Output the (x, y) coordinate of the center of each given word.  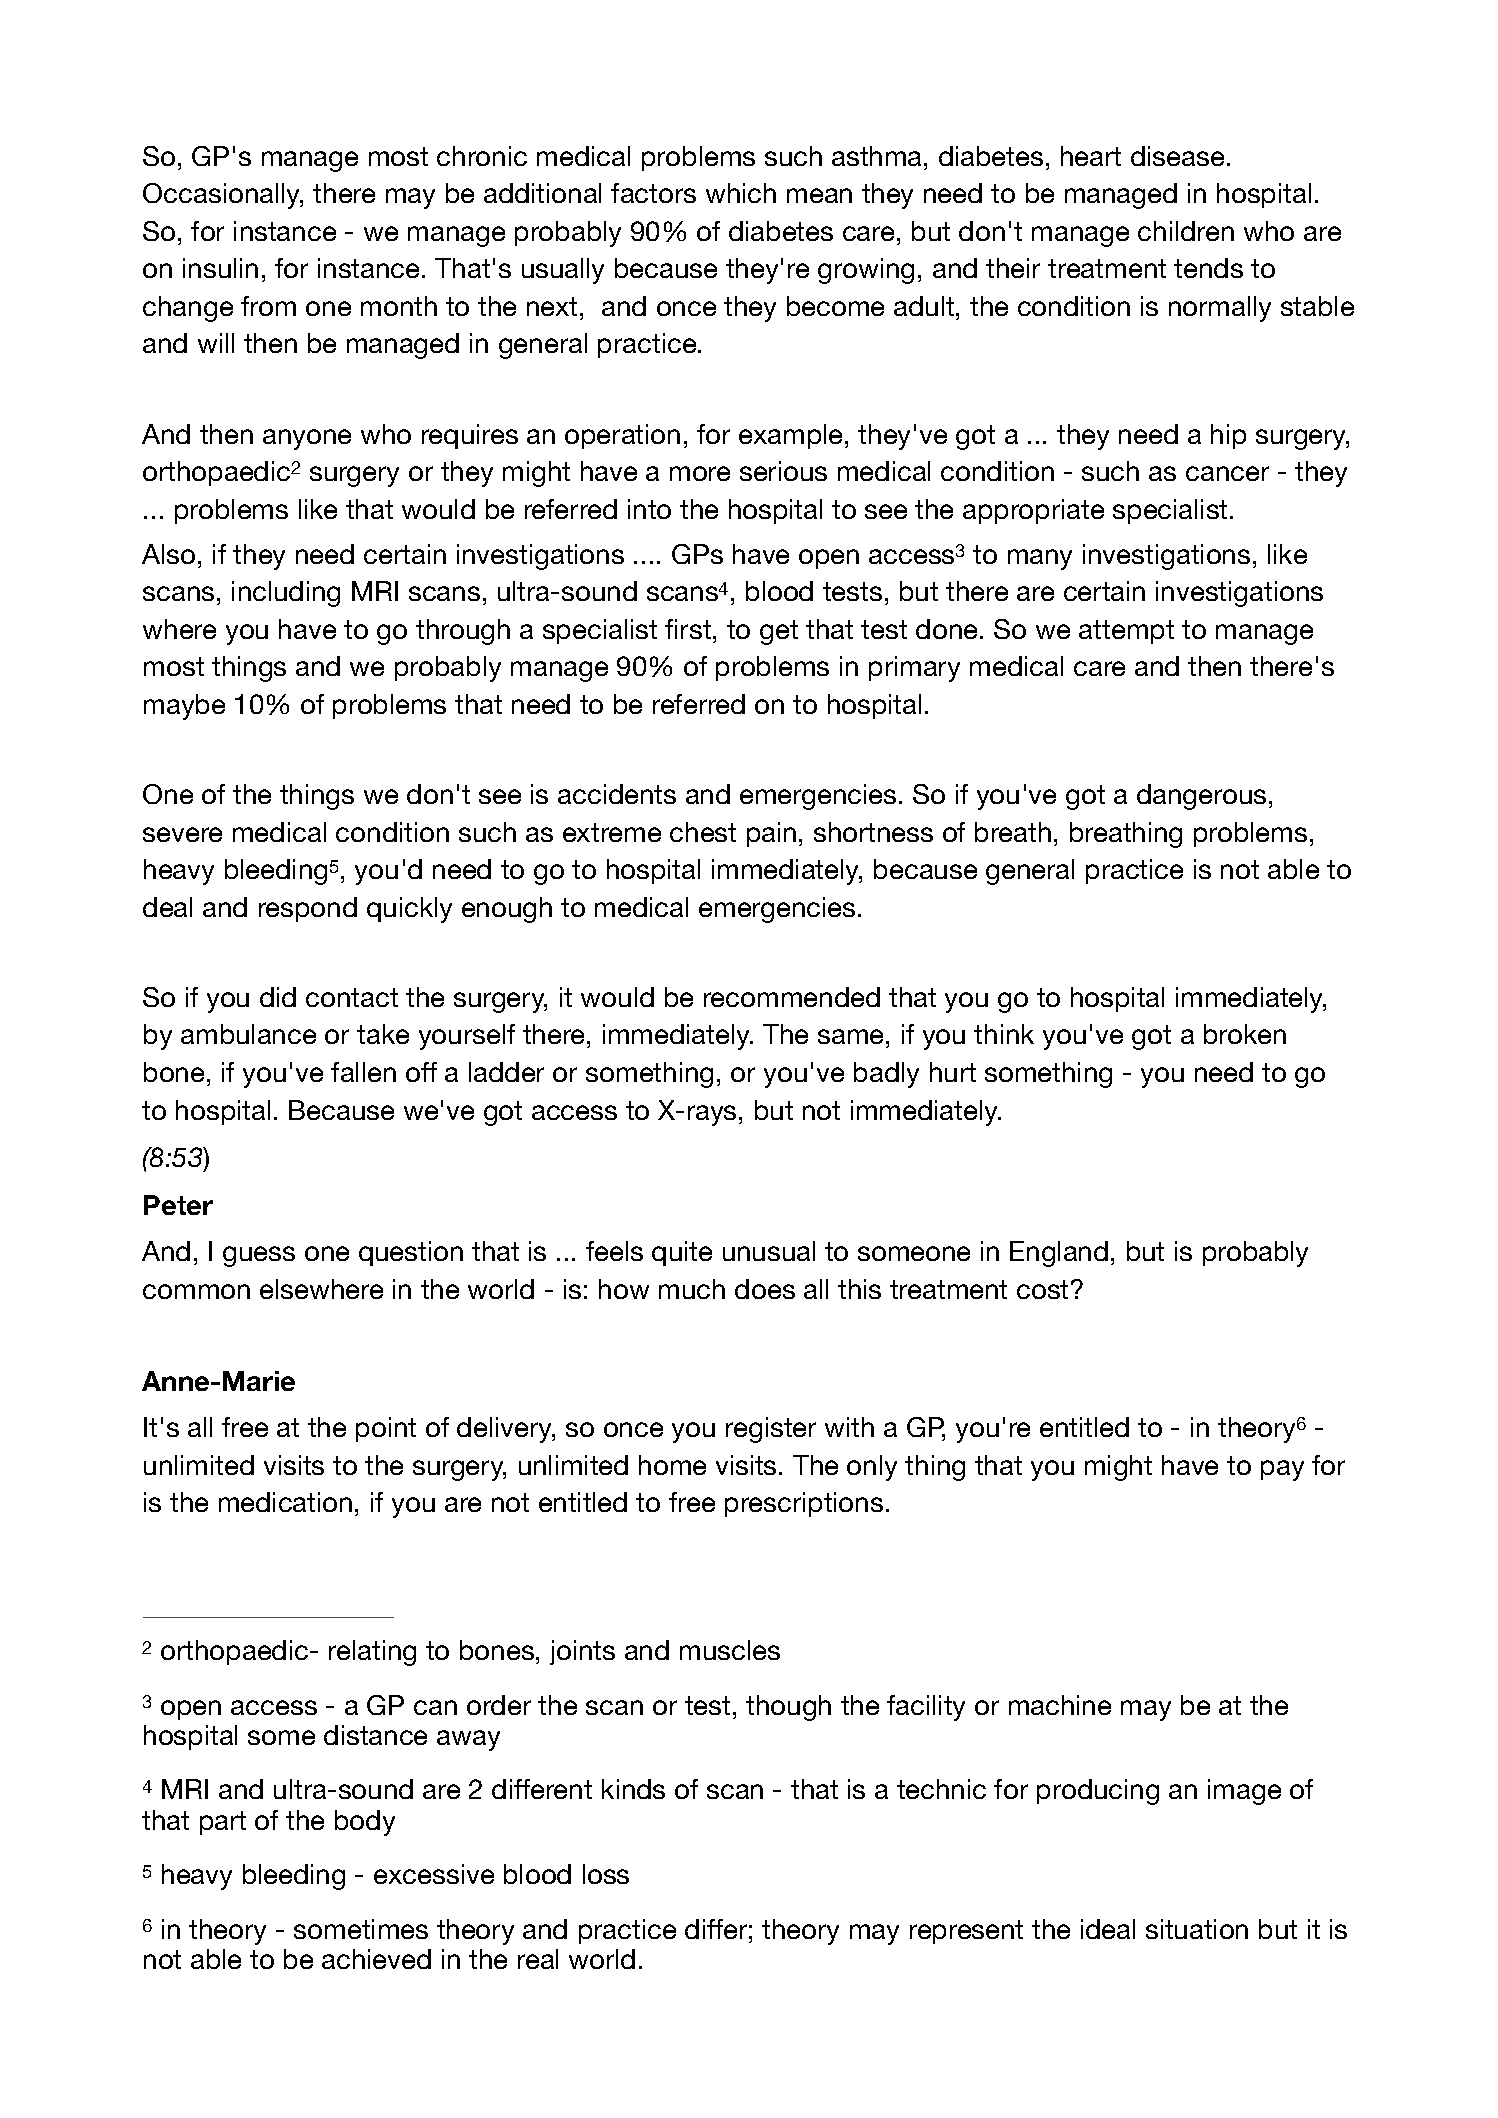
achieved (376, 1959)
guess (259, 1256)
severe (182, 834)
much (692, 1289)
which (741, 193)
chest (703, 832)
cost (1042, 1289)
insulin (220, 268)
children (1186, 231)
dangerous (1201, 797)
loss (606, 1874)
